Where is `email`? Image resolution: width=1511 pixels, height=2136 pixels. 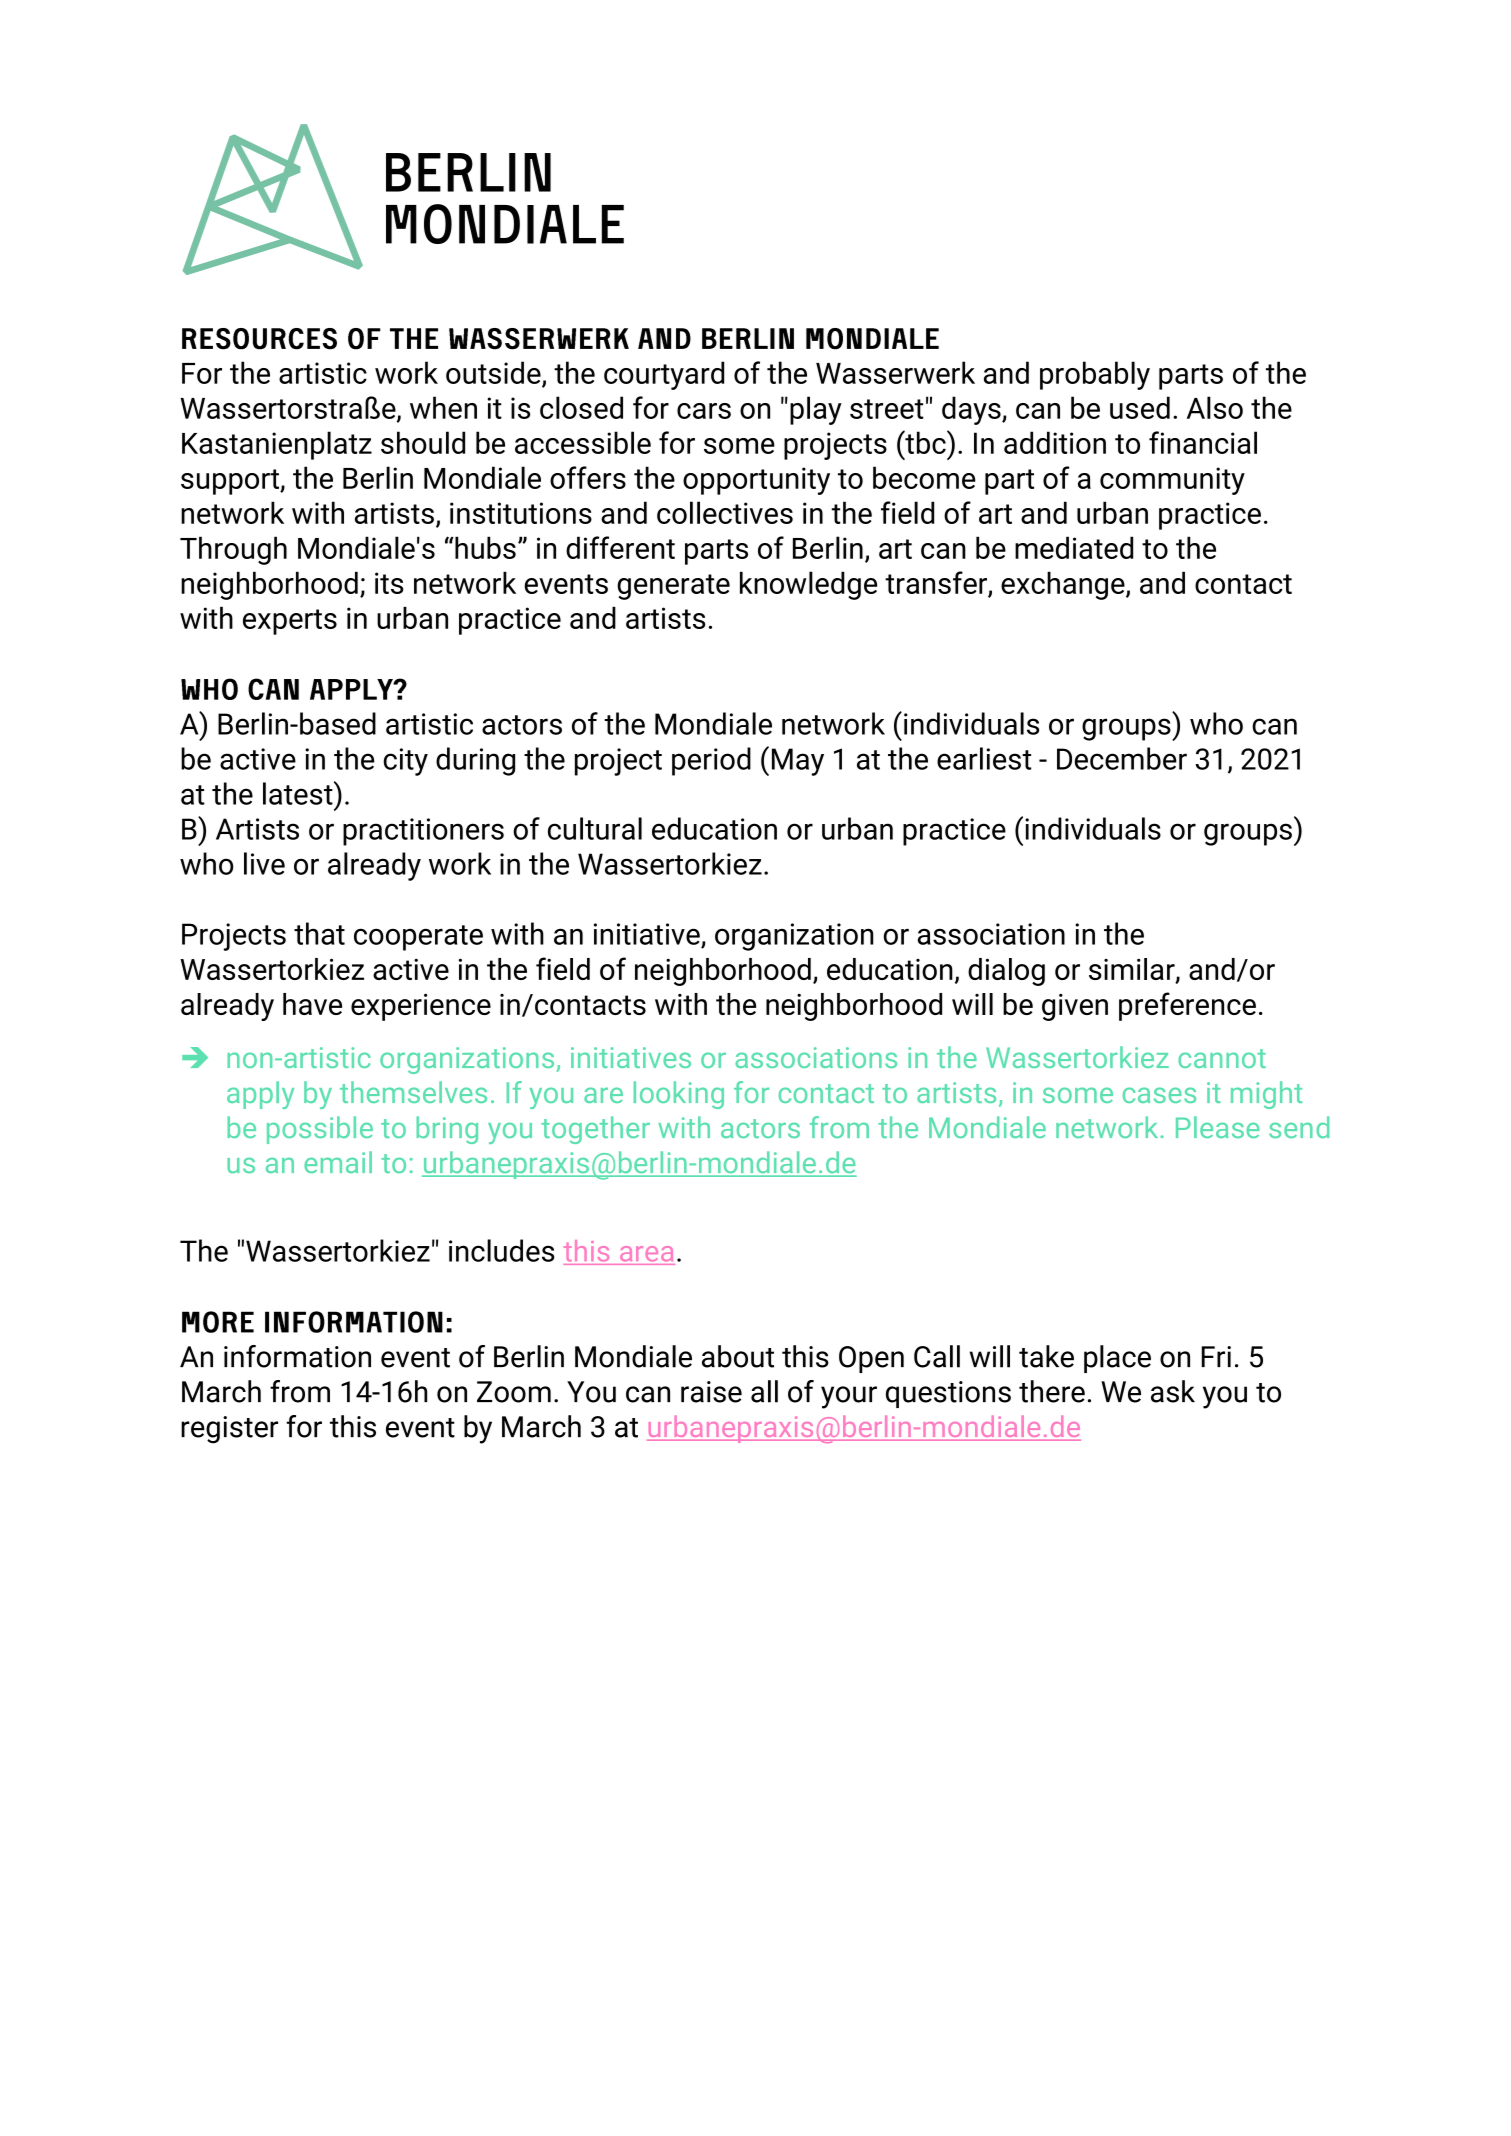 email is located at coordinates (338, 1162).
